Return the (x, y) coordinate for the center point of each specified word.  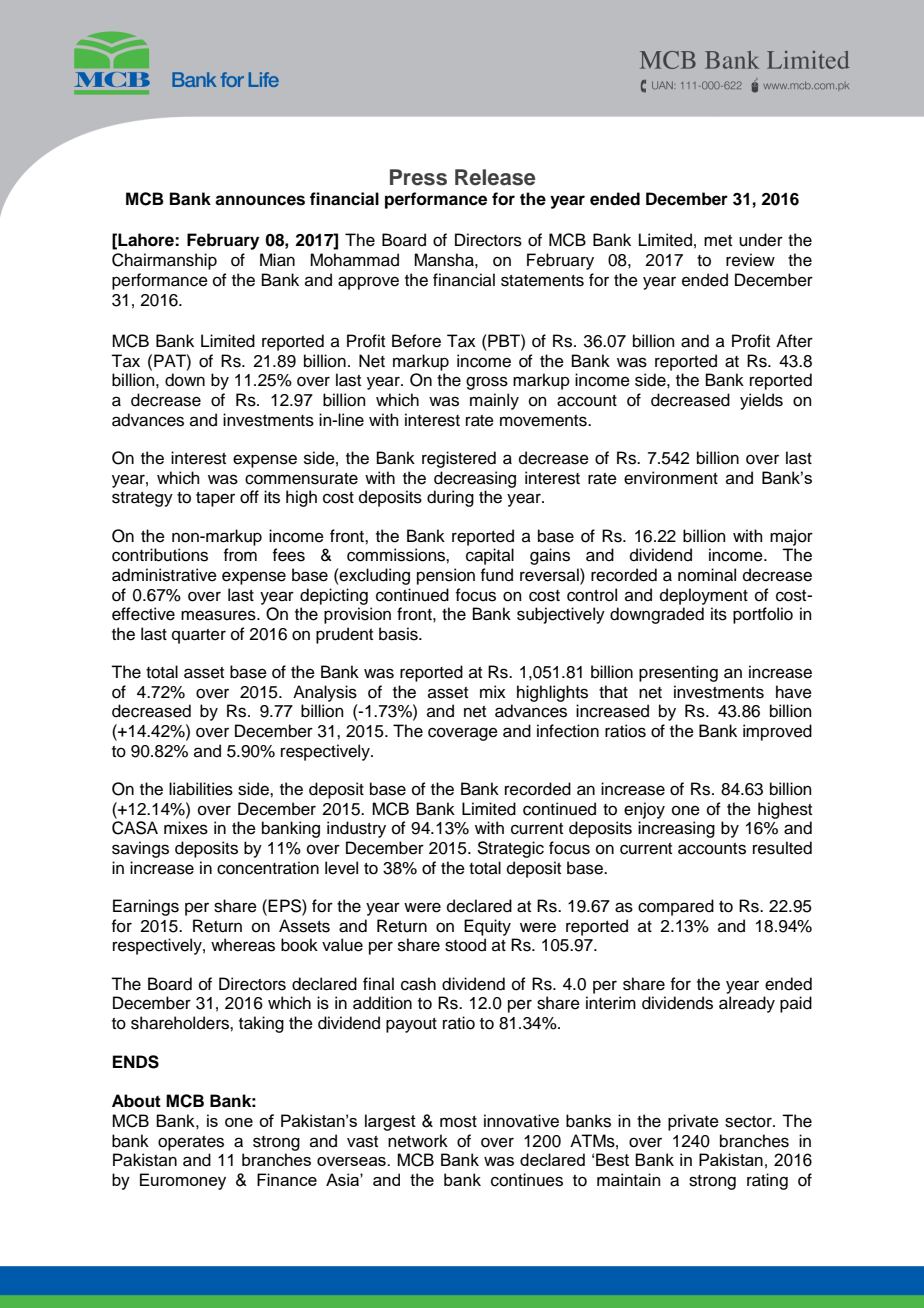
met (718, 241)
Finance (287, 1179)
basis (399, 634)
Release (495, 177)
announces (260, 200)
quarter (199, 636)
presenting (678, 673)
